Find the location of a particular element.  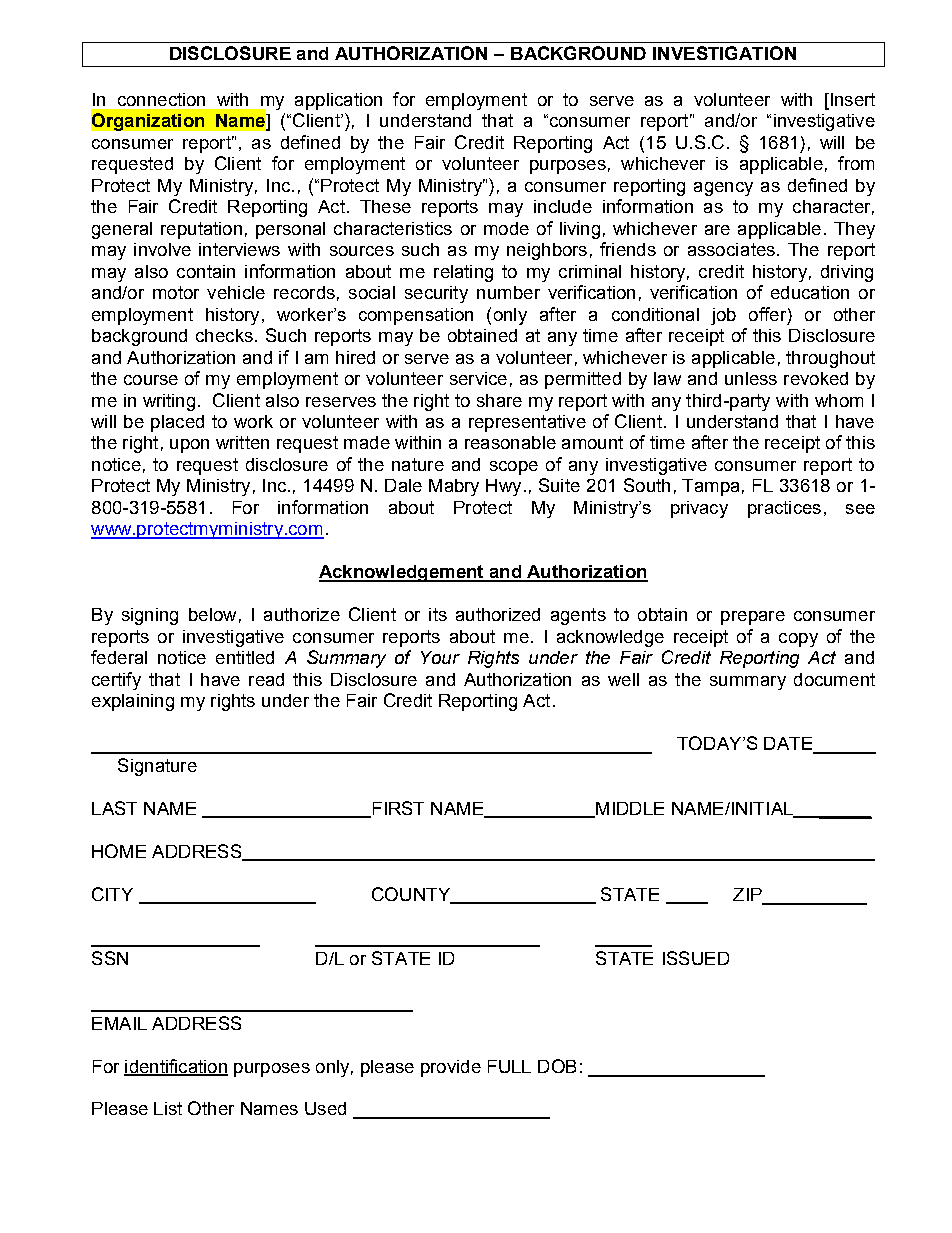

identification is located at coordinates (176, 1067).
